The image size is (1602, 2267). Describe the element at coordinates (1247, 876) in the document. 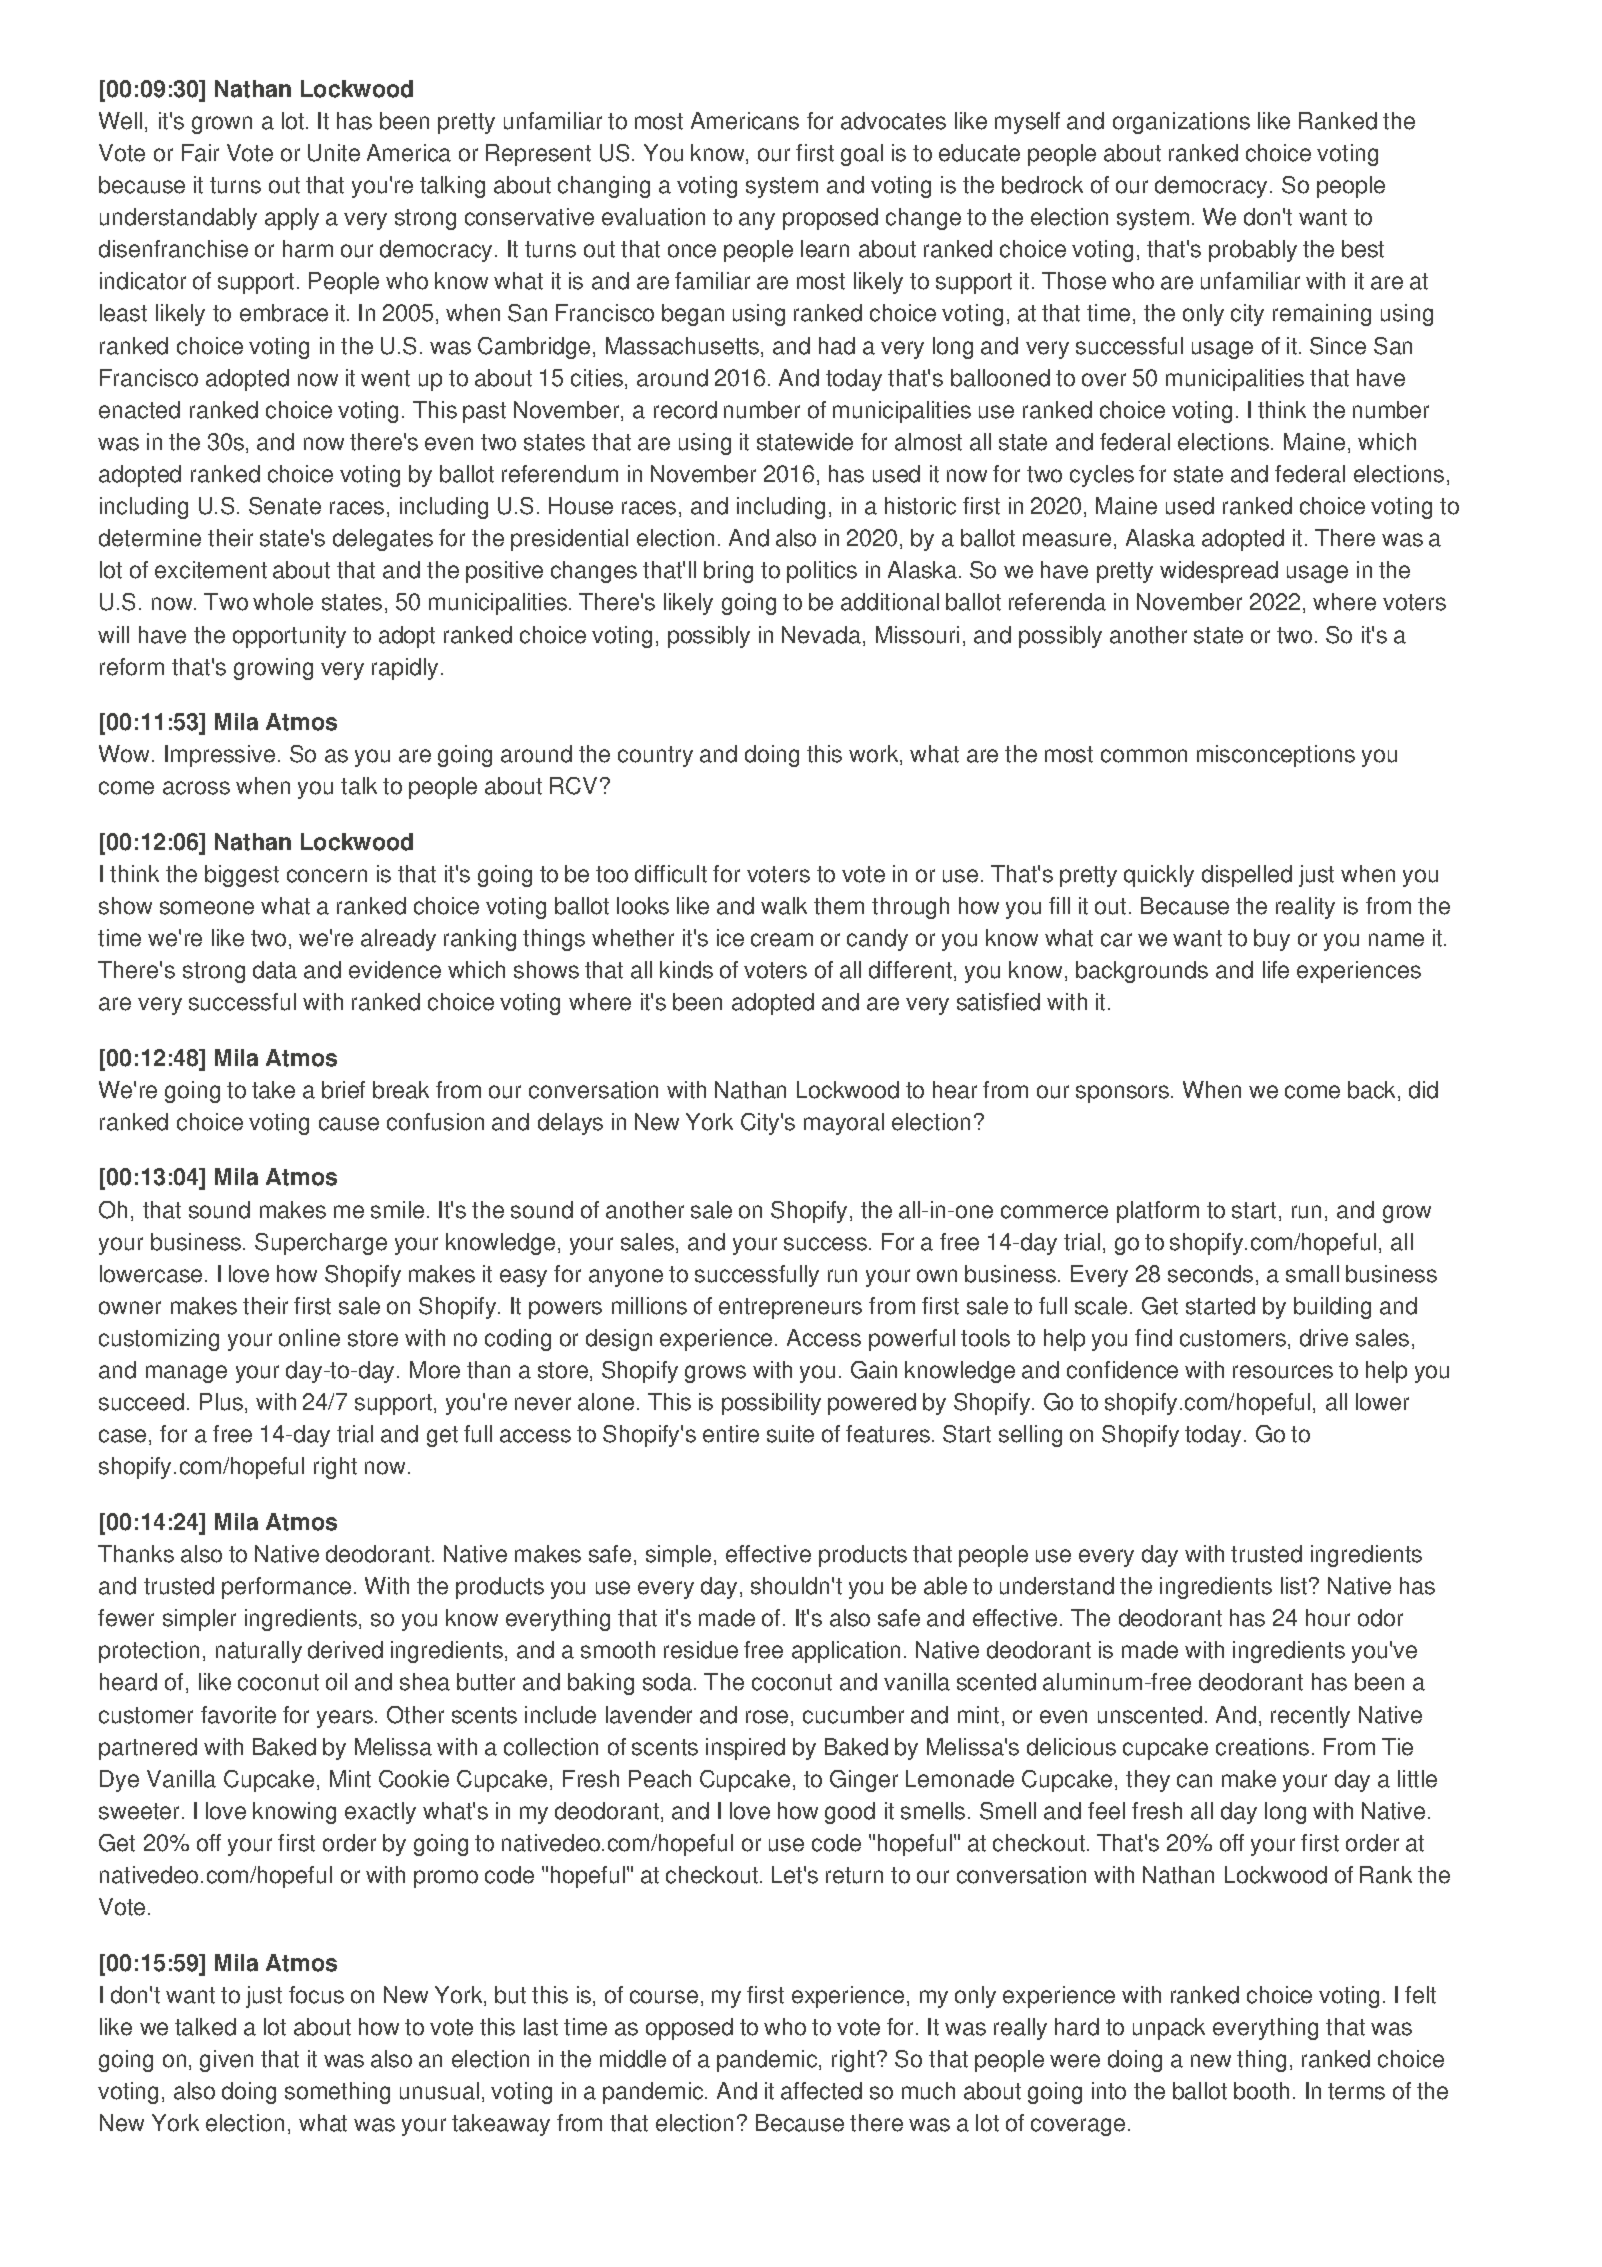

I see `dispelled` at that location.
